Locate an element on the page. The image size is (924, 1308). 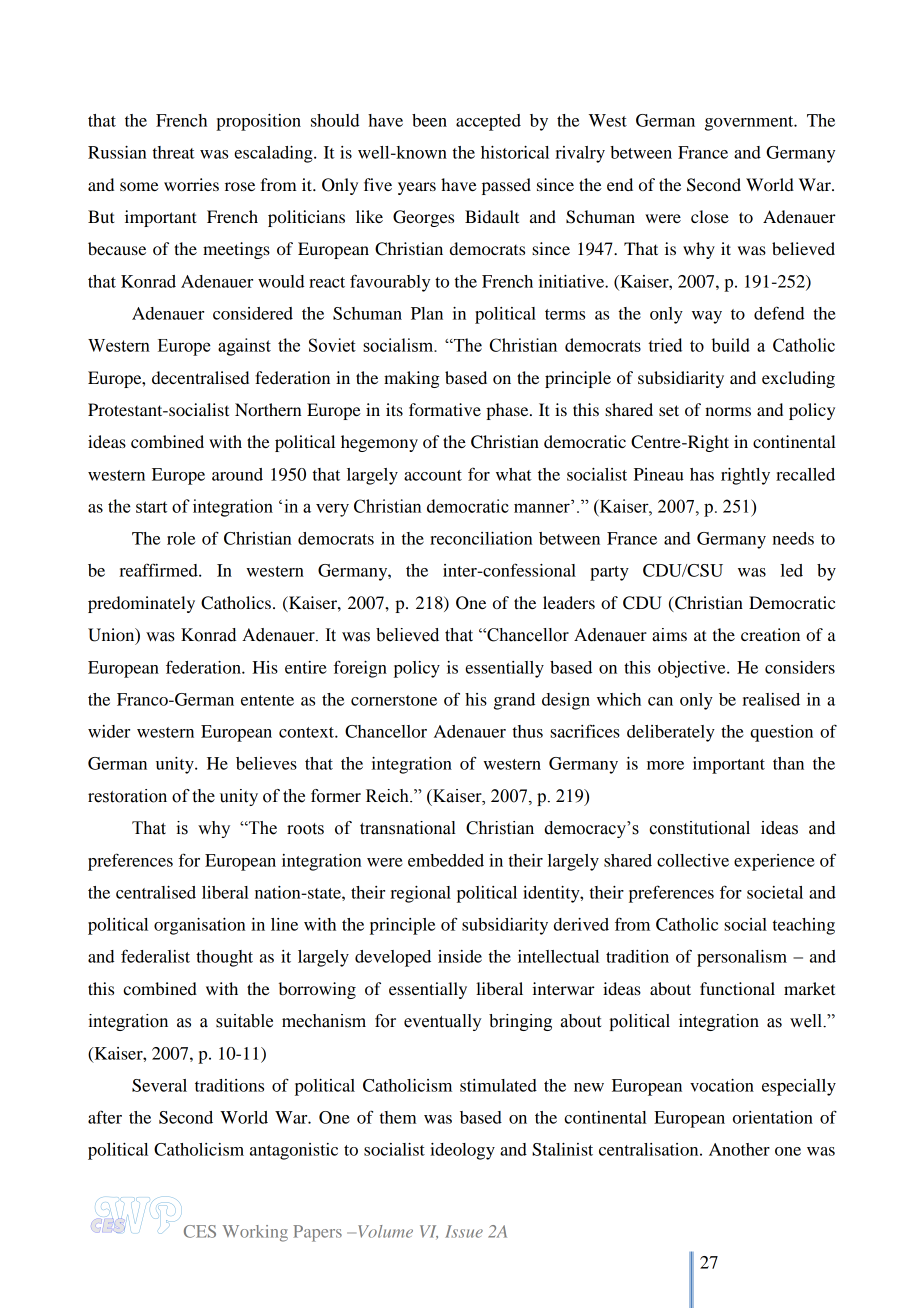
been is located at coordinates (429, 120).
